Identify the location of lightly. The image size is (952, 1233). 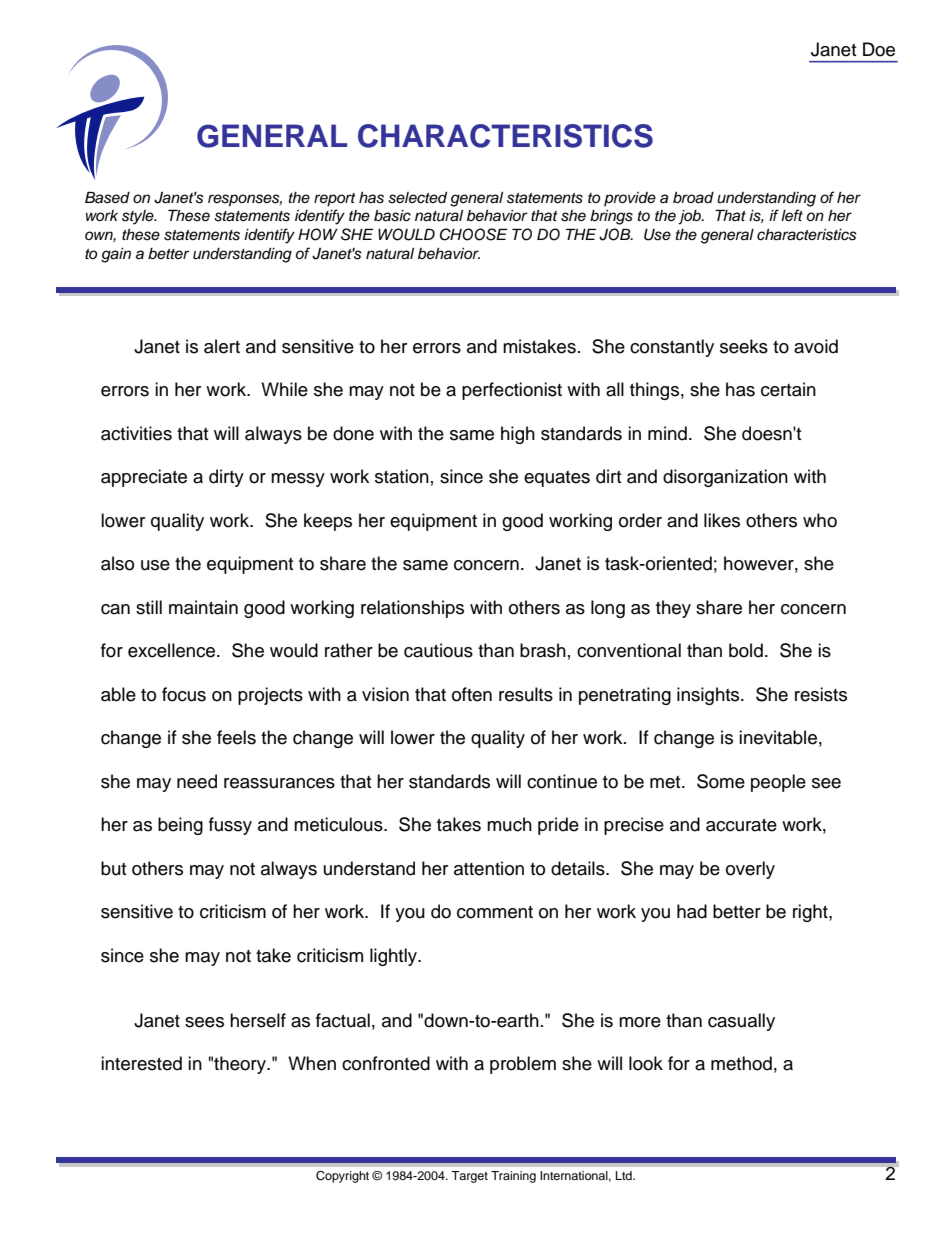
(394, 957).
